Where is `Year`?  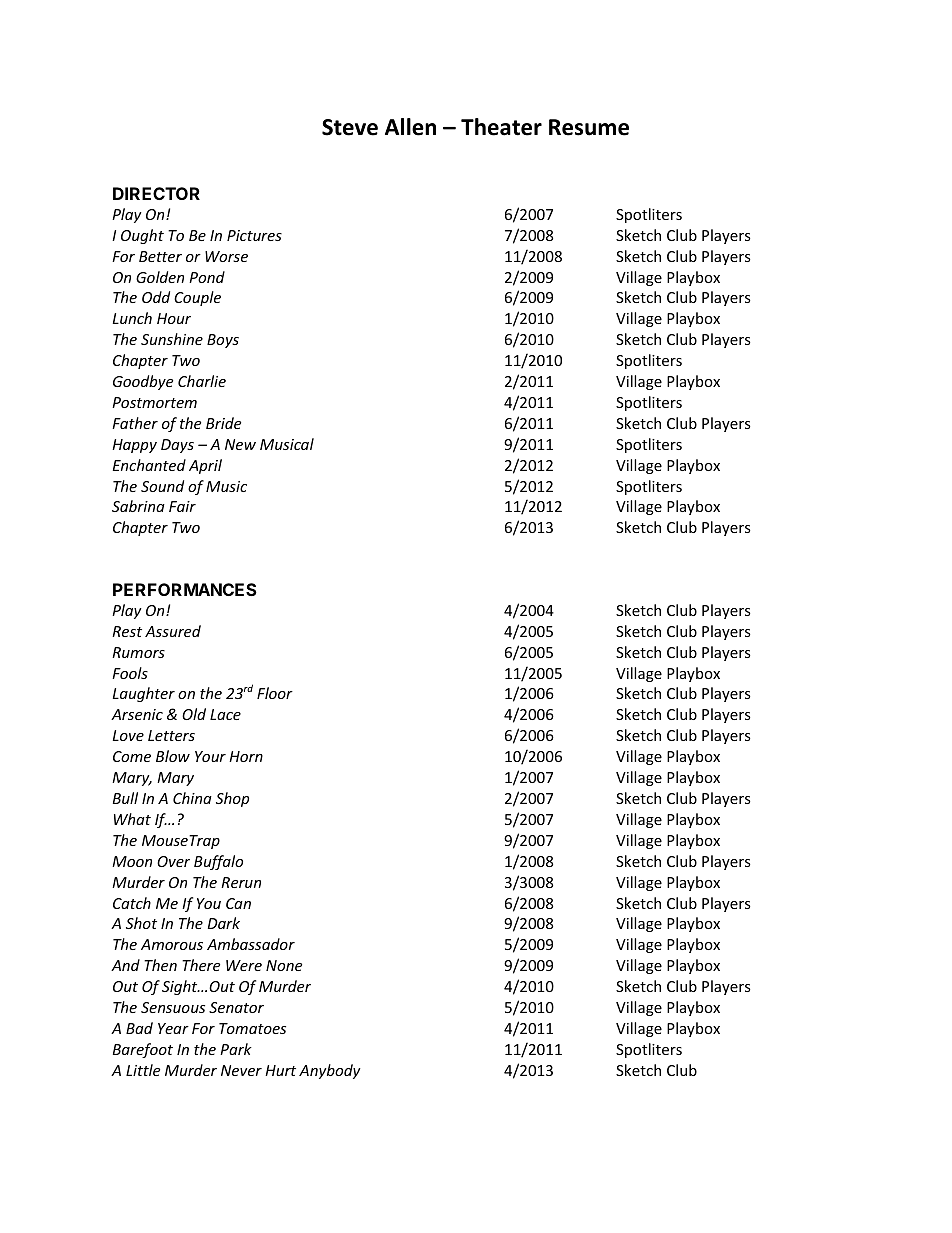
Year is located at coordinates (173, 1028).
